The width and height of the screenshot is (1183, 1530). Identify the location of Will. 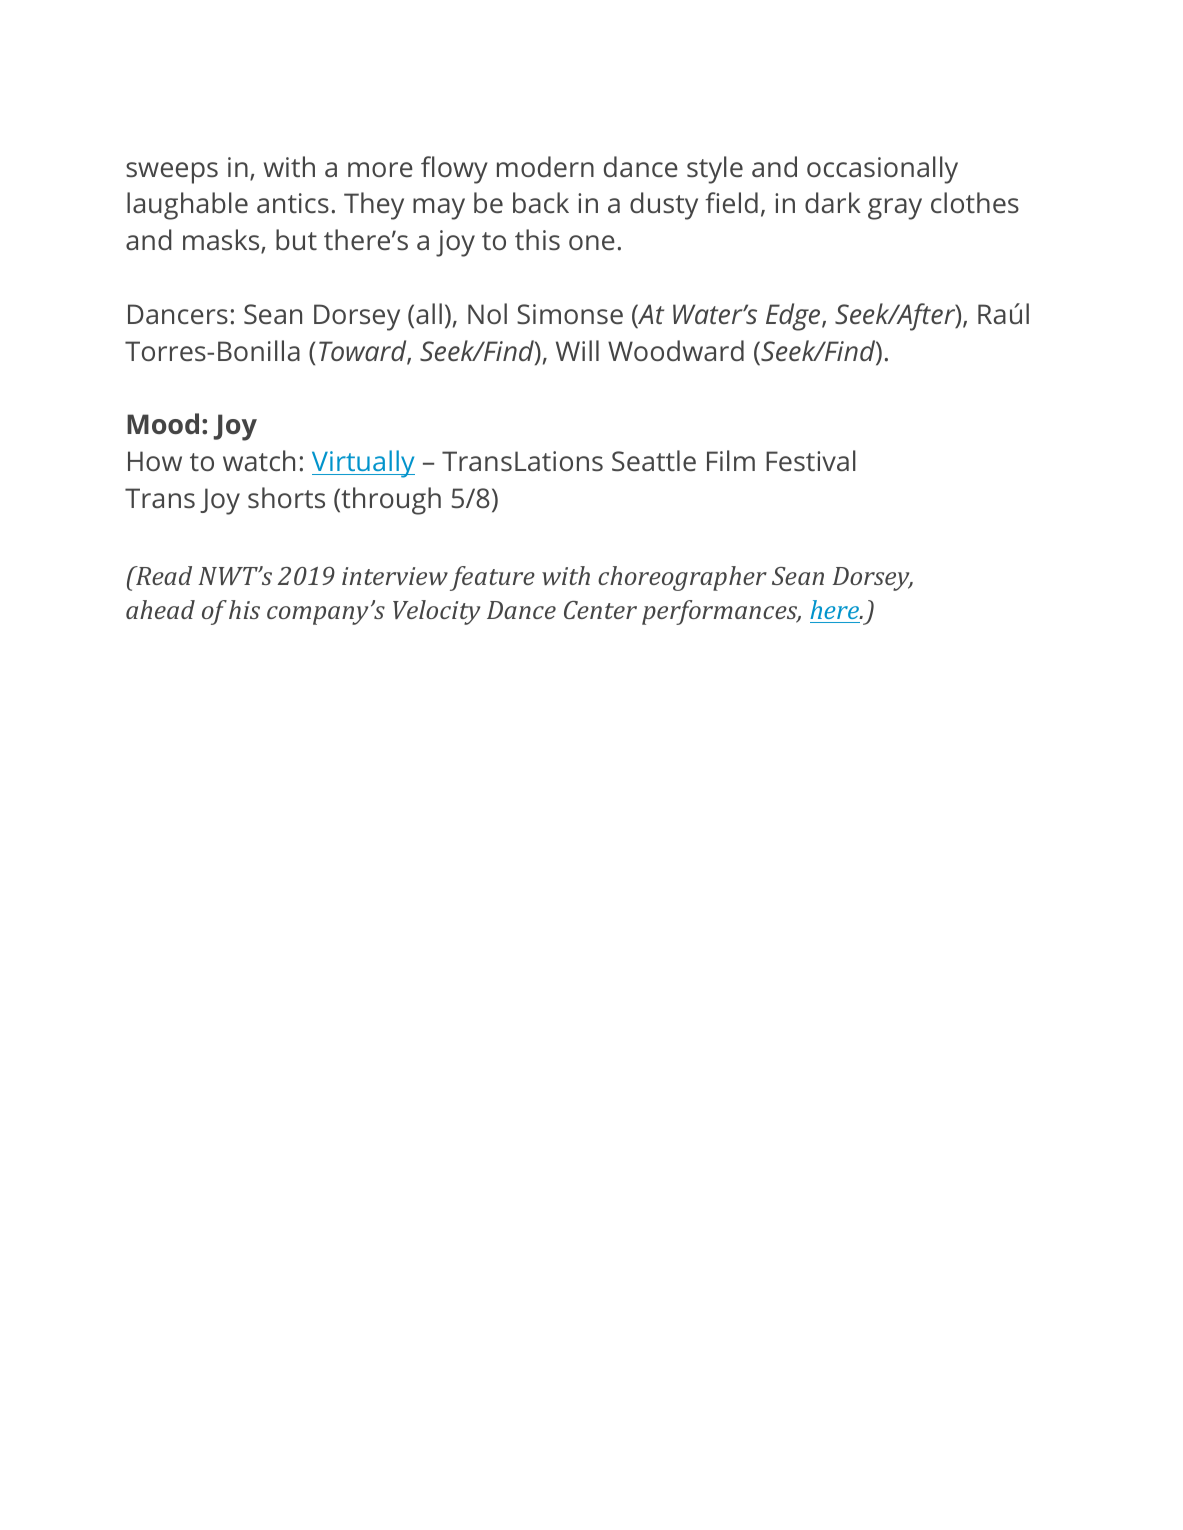
(577, 350).
